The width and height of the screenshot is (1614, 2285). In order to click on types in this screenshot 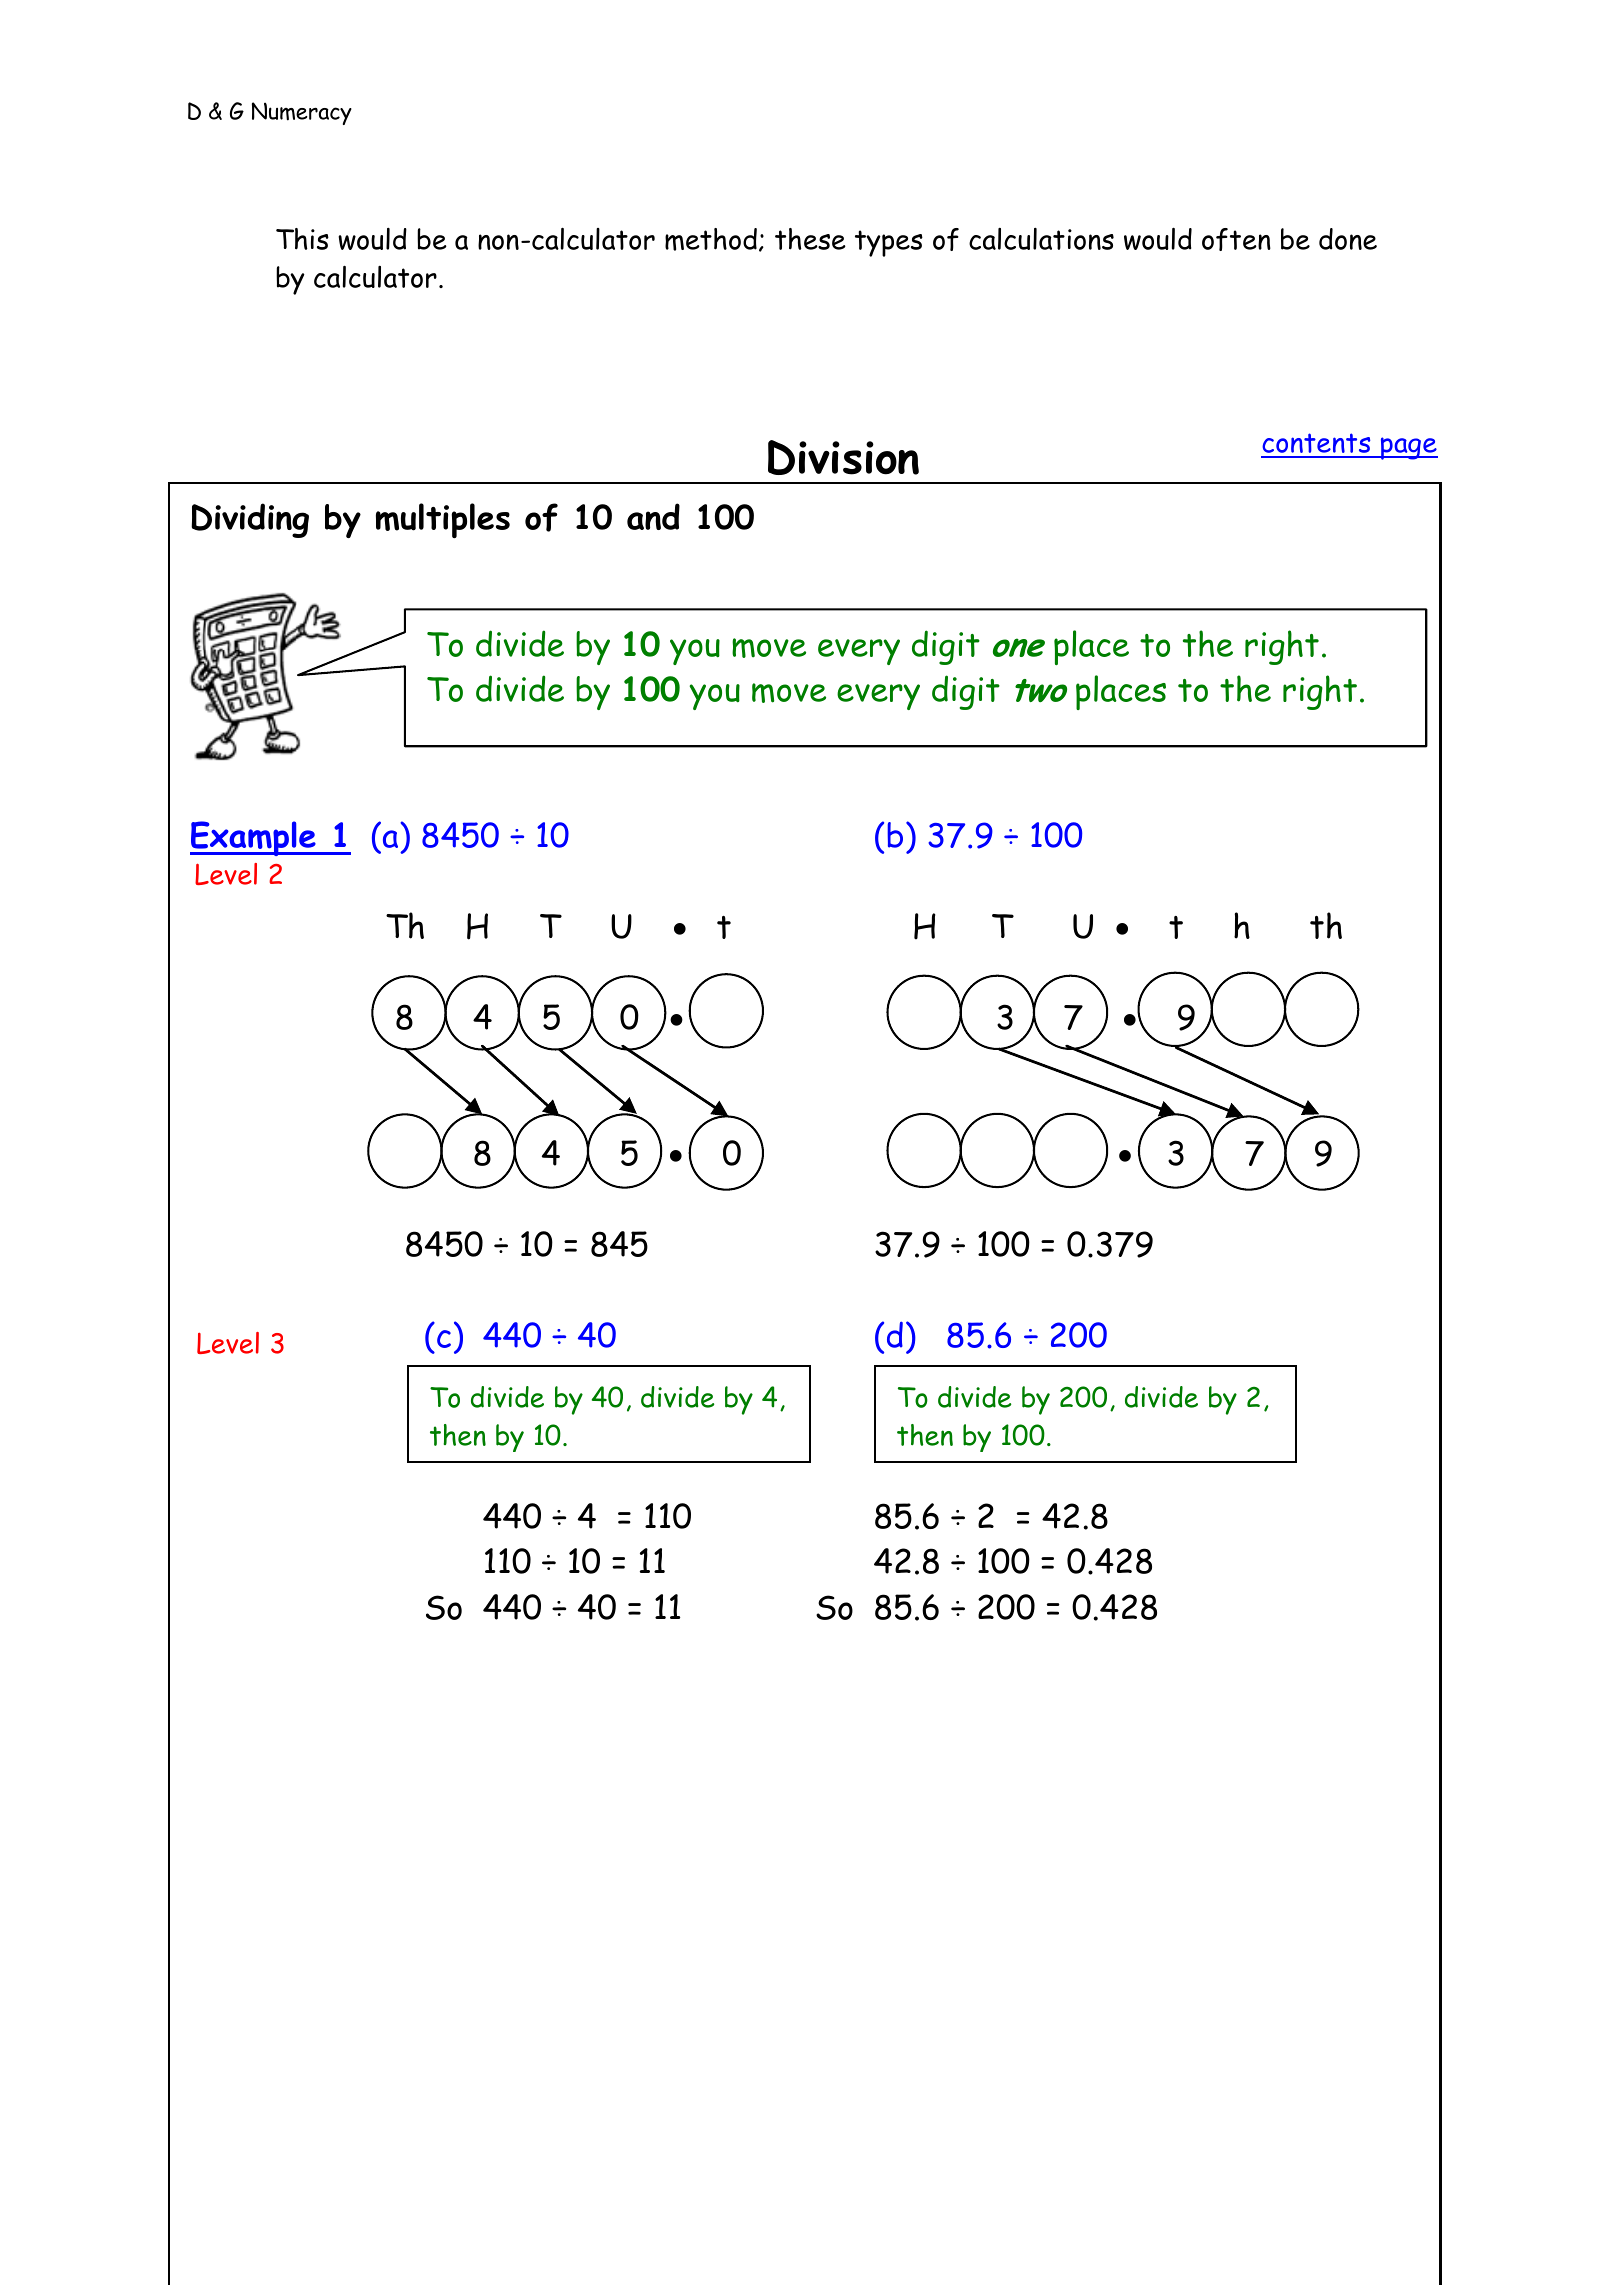, I will do `click(889, 243)`.
